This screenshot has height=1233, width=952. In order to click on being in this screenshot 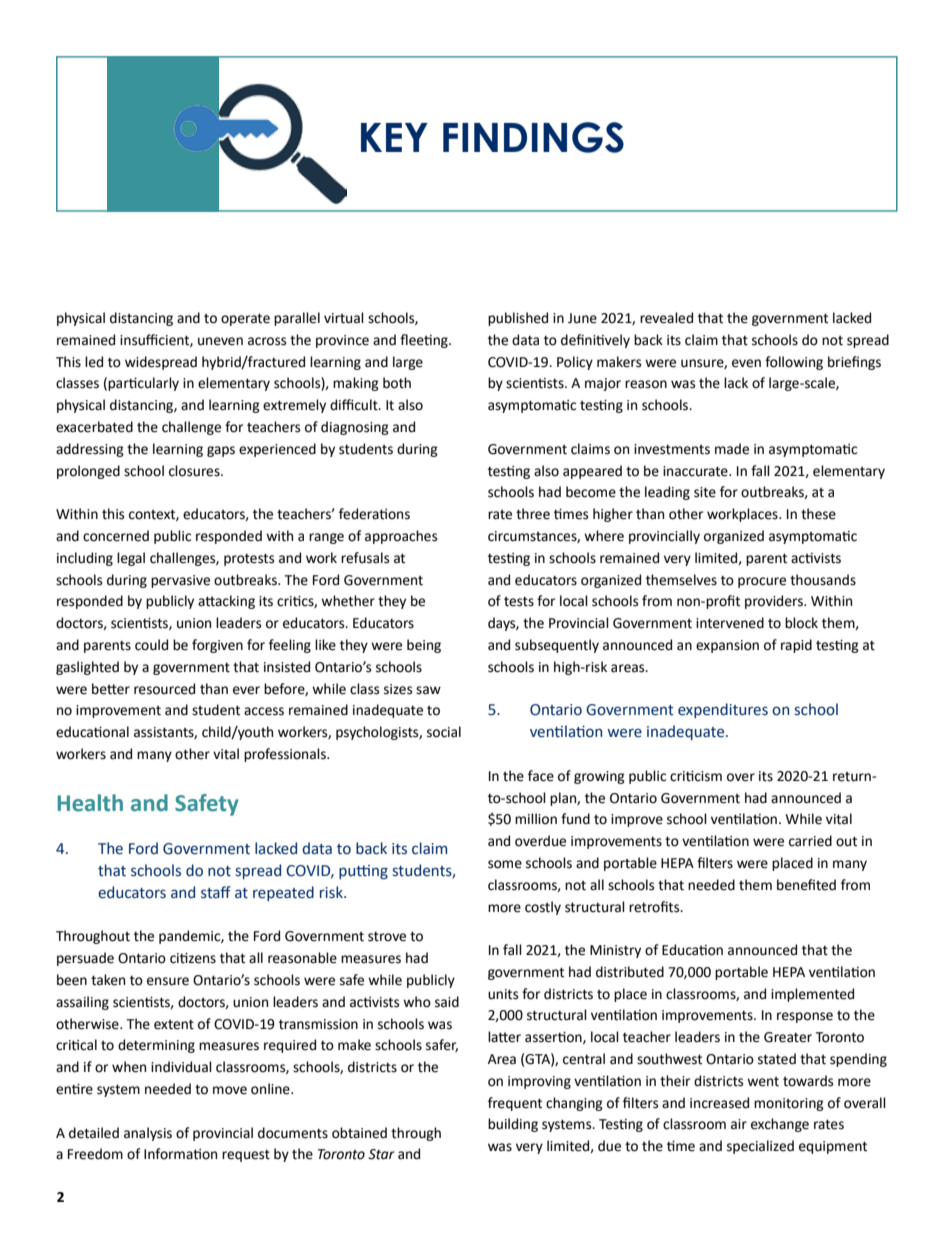, I will do `click(424, 646)`.
